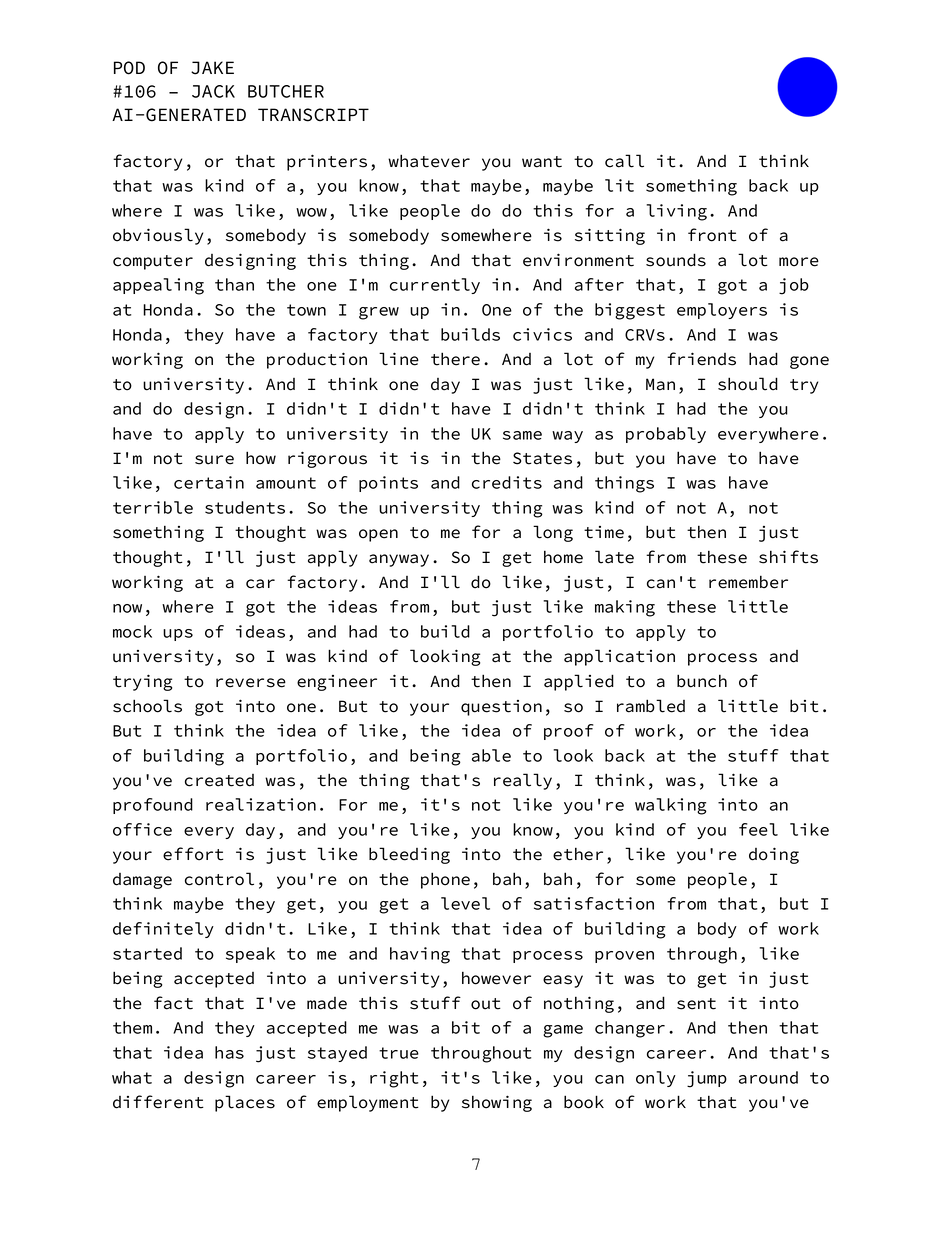 The height and width of the screenshot is (1233, 952). What do you see at coordinates (542, 162) in the screenshot?
I see `want` at bounding box center [542, 162].
